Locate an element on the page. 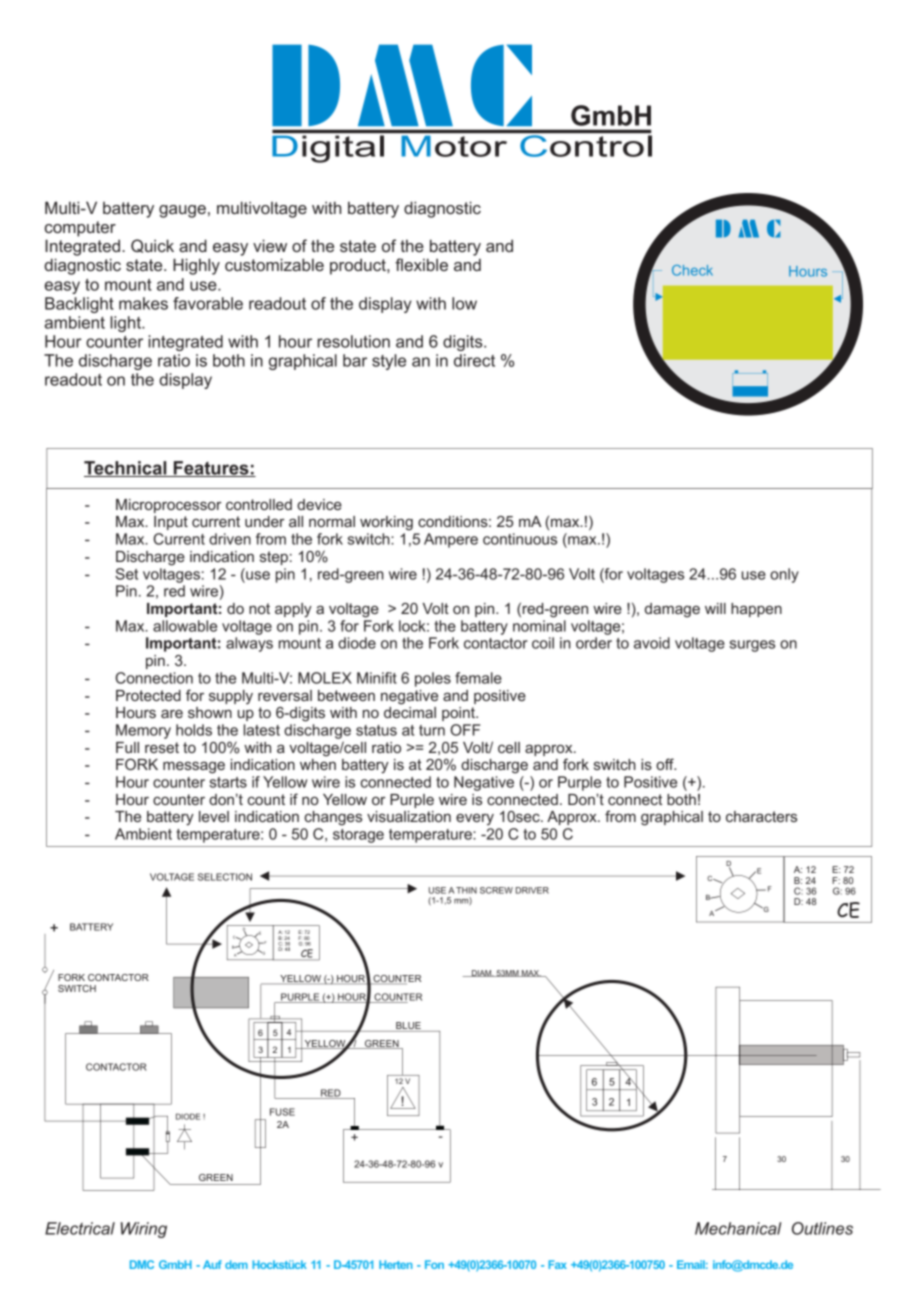 The image size is (924, 1308). only is located at coordinates (784, 575).
